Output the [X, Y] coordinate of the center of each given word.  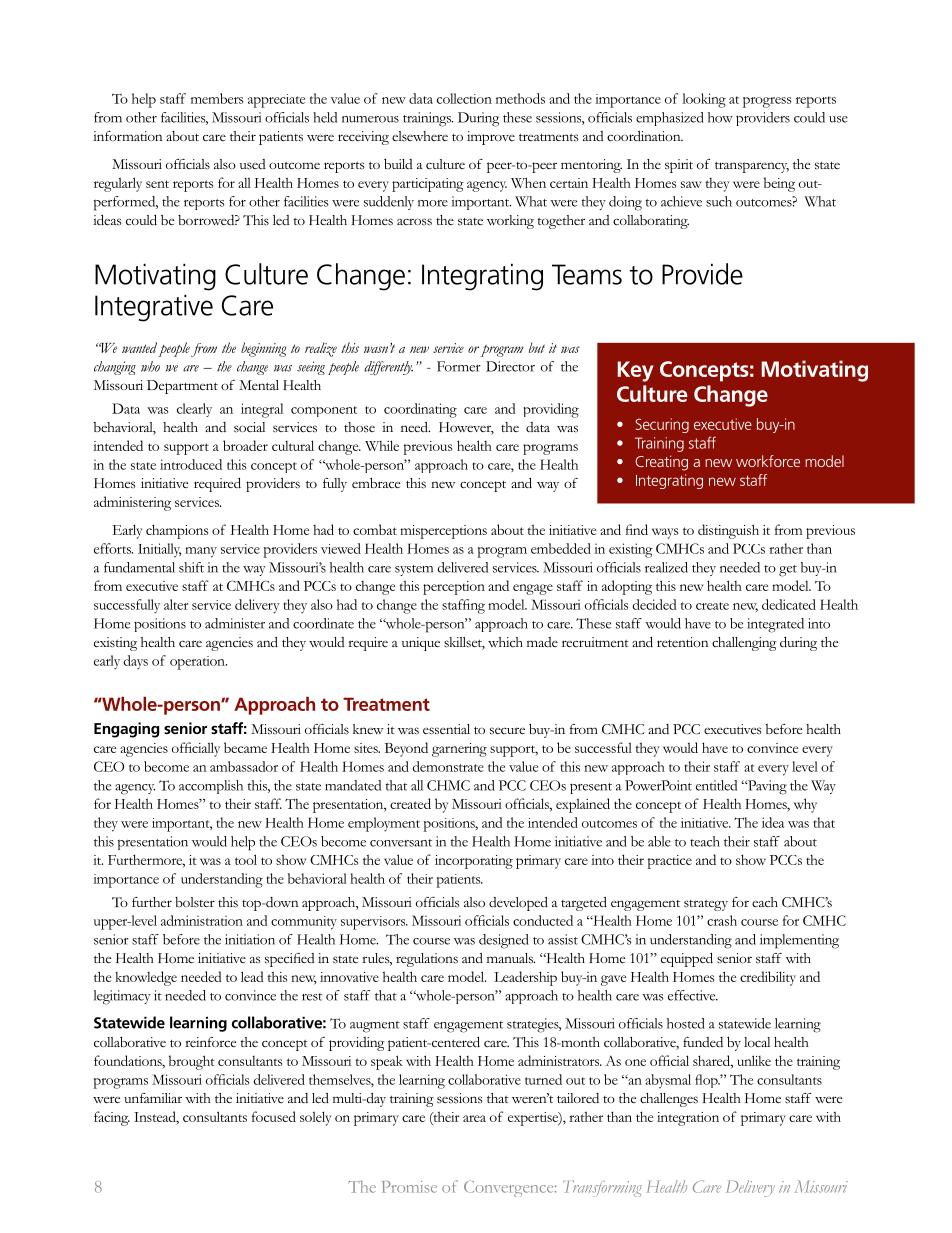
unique [421, 644]
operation [198, 663]
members [217, 98]
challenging [744, 644]
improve [491, 138]
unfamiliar [153, 1098]
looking [704, 100]
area [474, 1118]
